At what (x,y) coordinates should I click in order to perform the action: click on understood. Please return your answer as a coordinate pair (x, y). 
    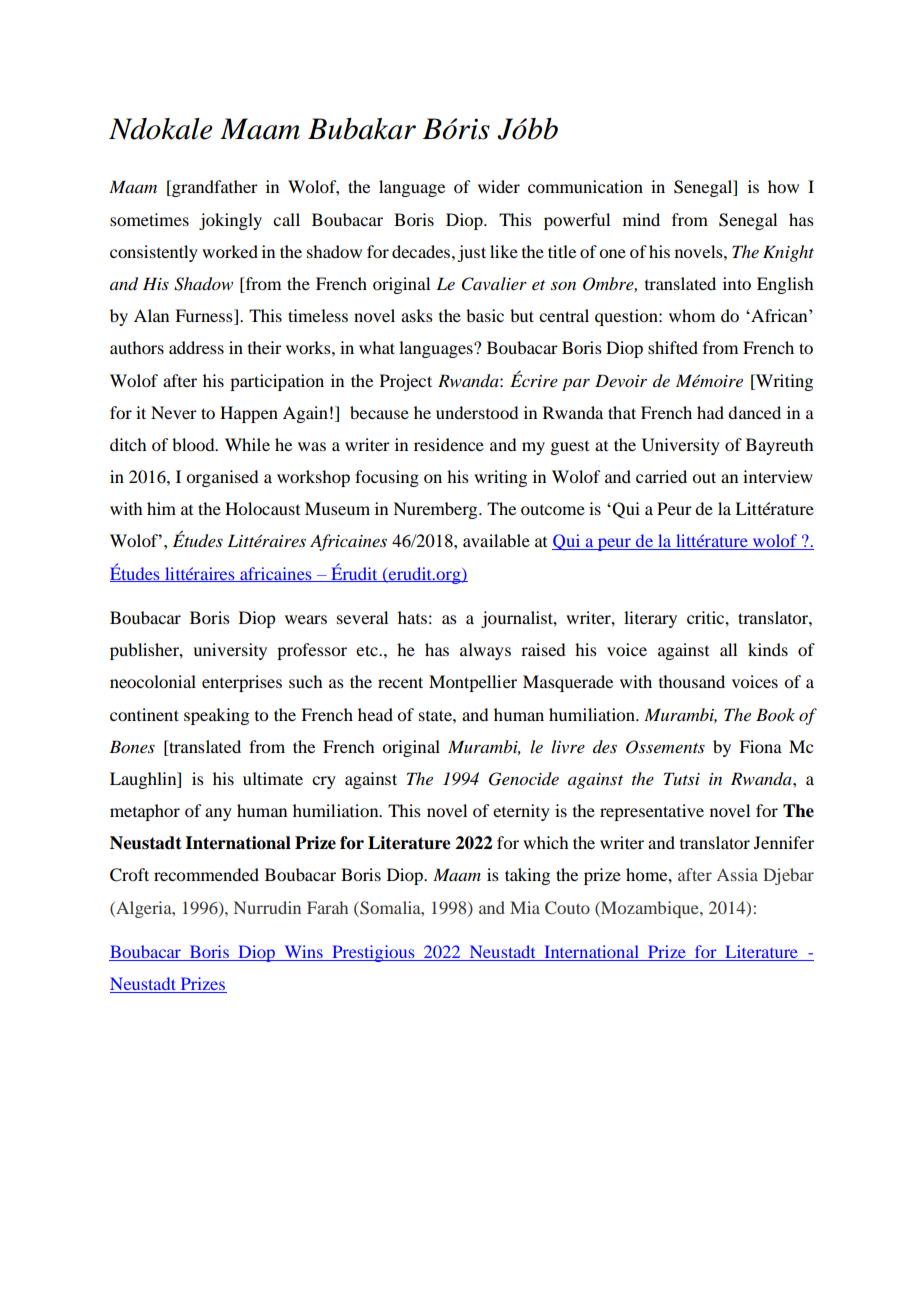
    Looking at the image, I should click on (477, 412).
